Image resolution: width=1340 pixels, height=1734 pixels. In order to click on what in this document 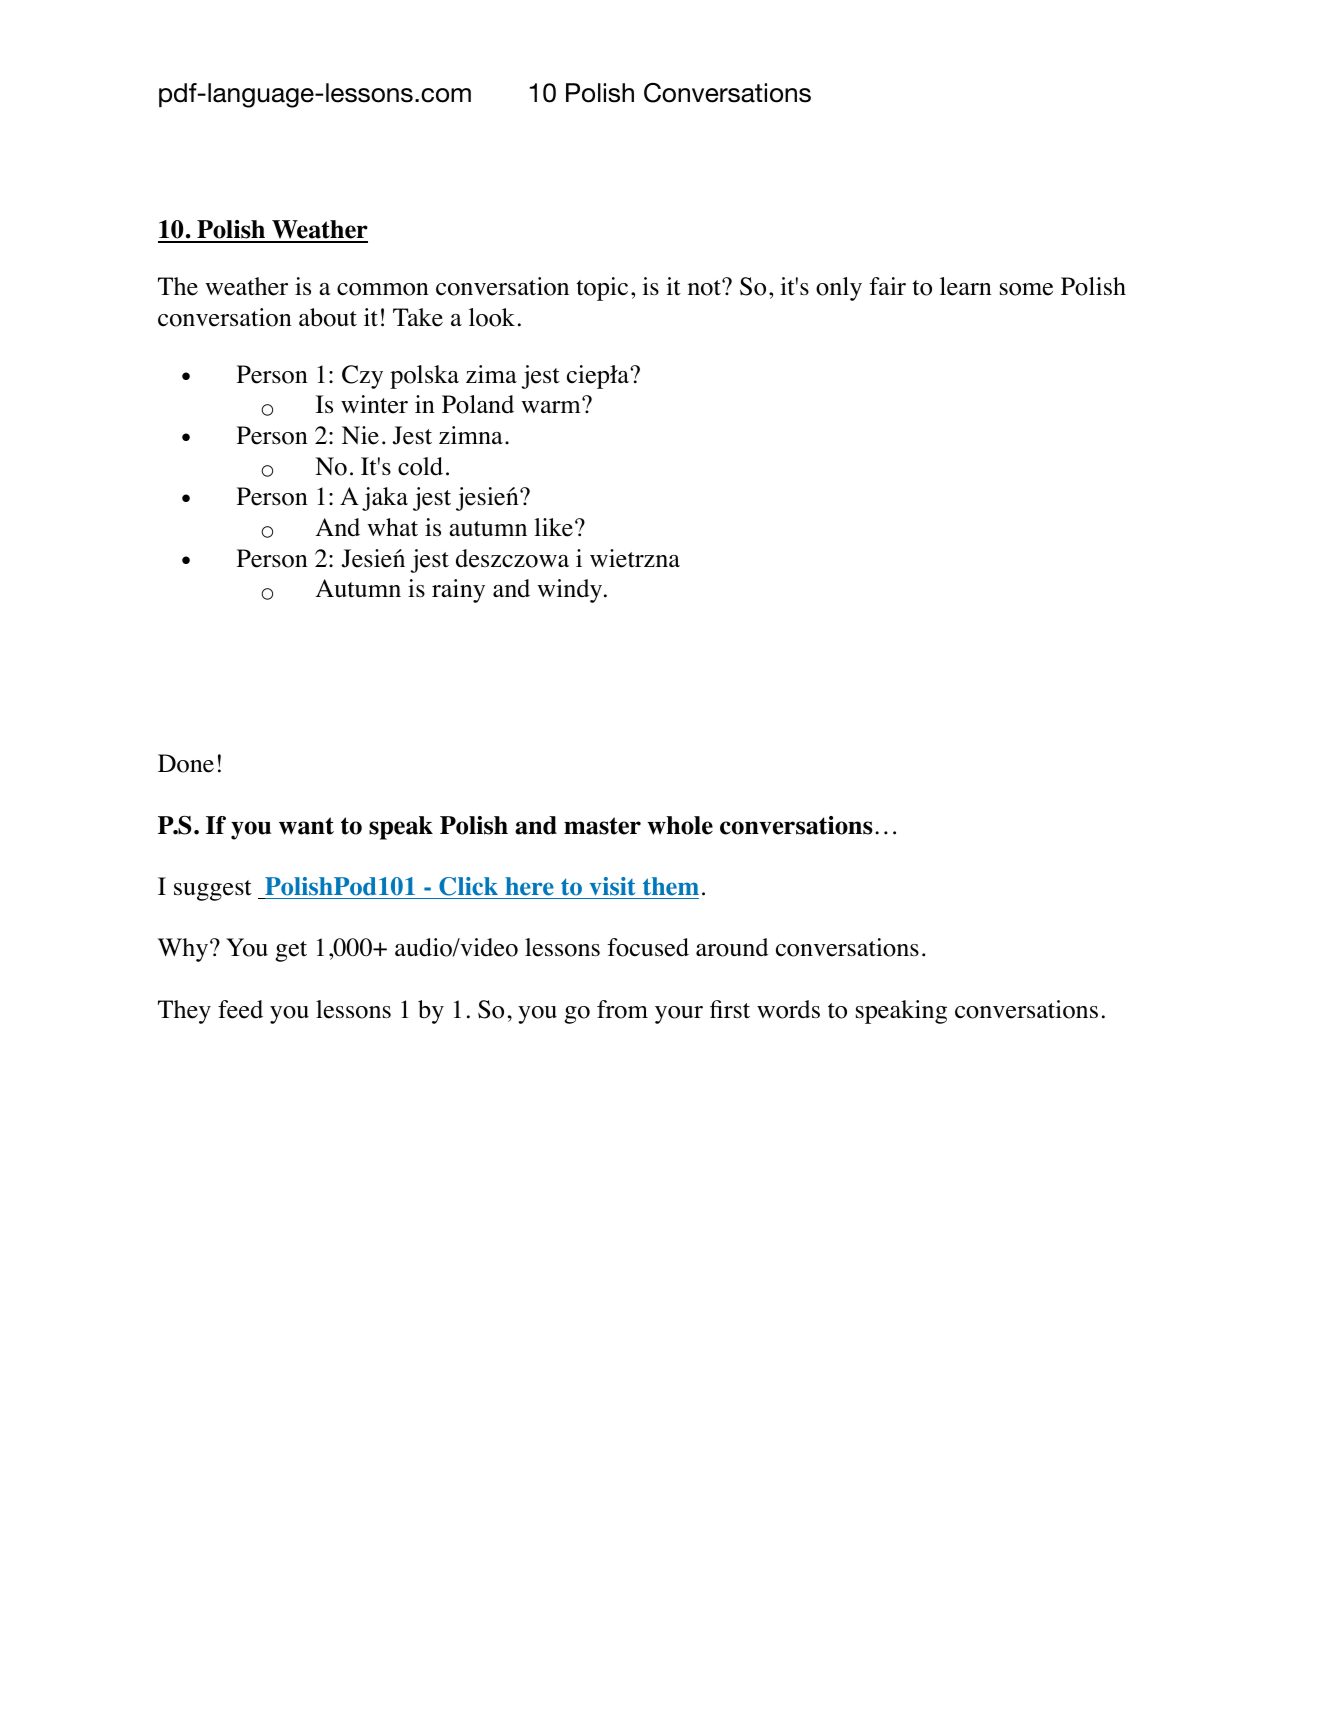, I will do `click(392, 527)`.
